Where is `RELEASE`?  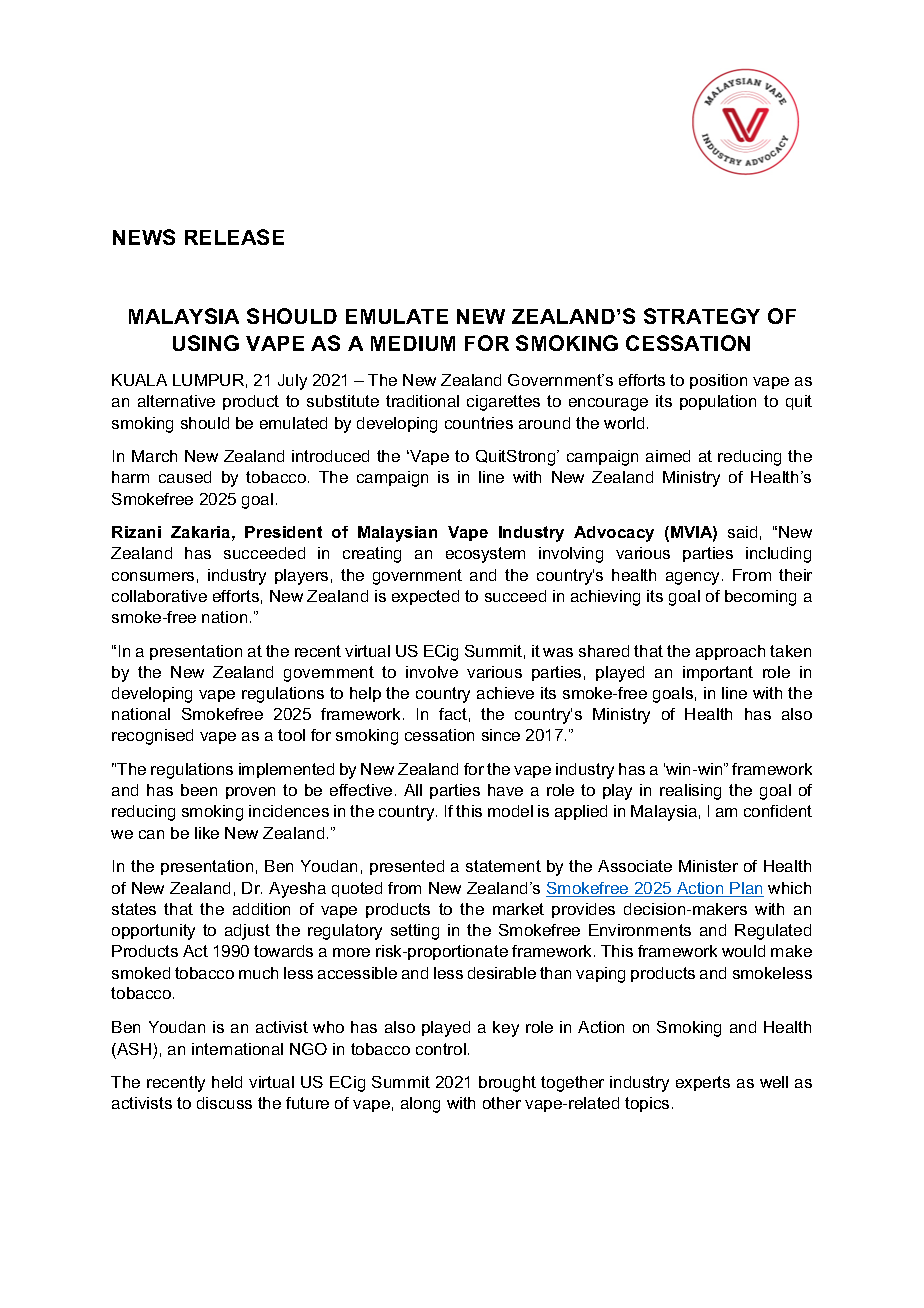 RELEASE is located at coordinates (234, 237).
